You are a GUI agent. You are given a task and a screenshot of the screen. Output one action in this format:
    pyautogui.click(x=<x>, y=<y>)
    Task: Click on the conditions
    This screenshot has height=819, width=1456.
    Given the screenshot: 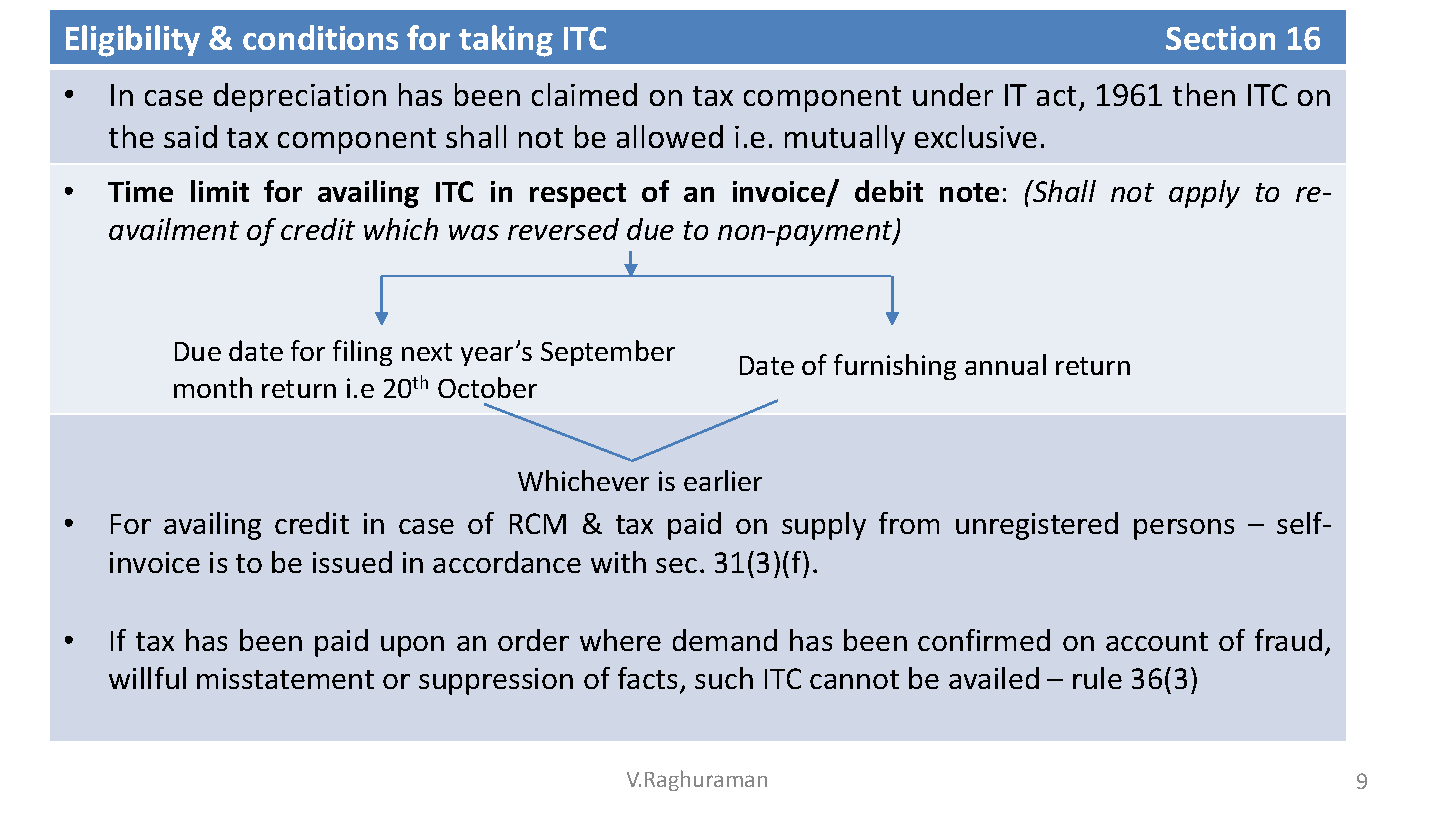 What is the action you would take?
    pyautogui.click(x=320, y=37)
